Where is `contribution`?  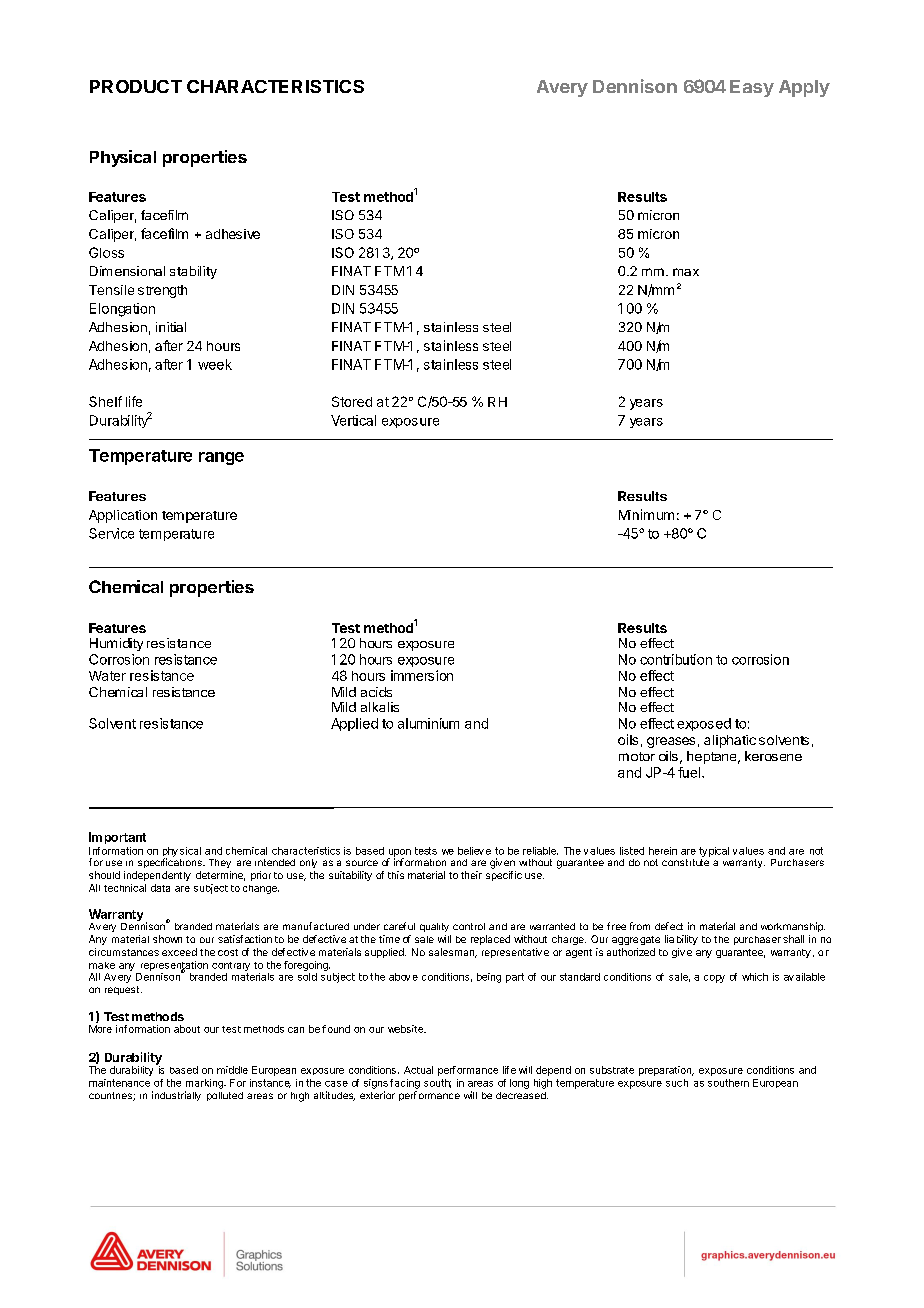
contribution is located at coordinates (676, 659).
